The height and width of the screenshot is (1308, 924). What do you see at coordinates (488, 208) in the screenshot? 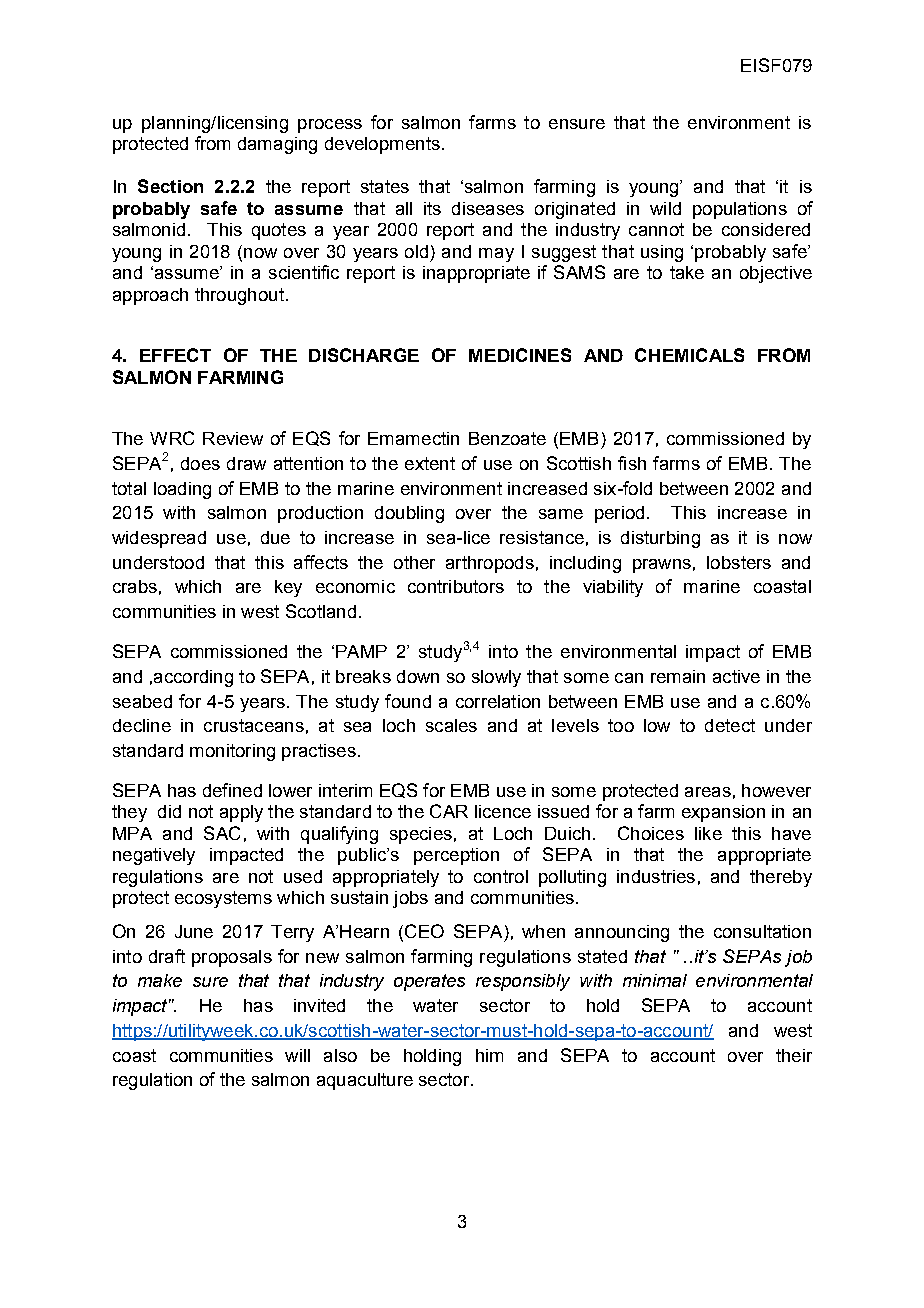
I see `diseases` at bounding box center [488, 208].
